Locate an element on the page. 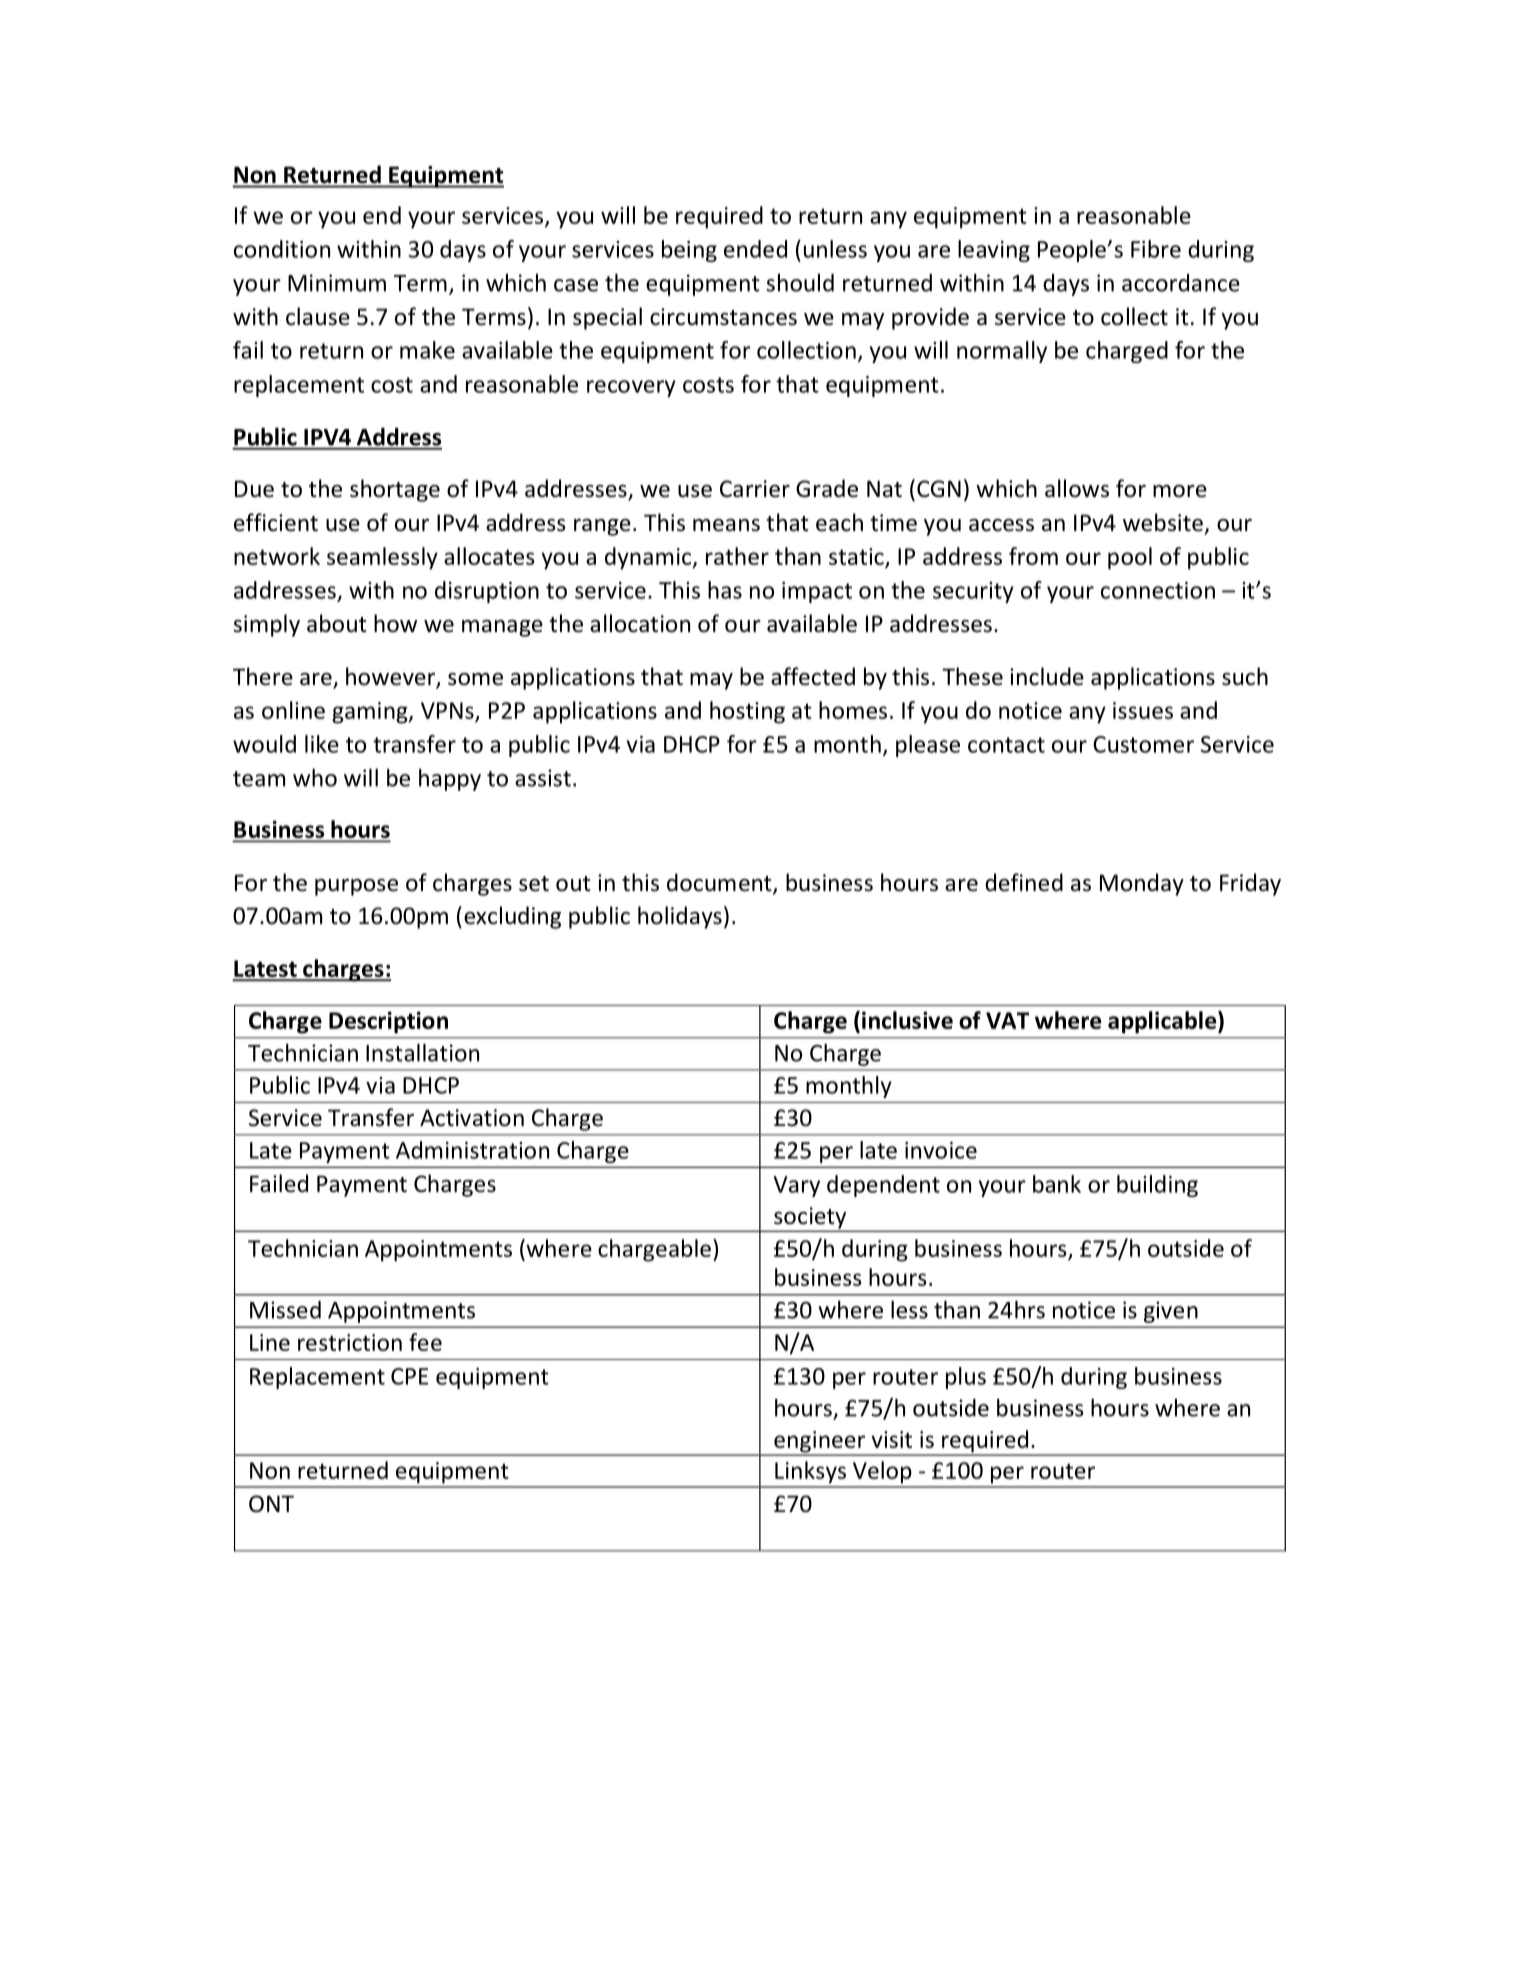  CPE is located at coordinates (409, 1376).
